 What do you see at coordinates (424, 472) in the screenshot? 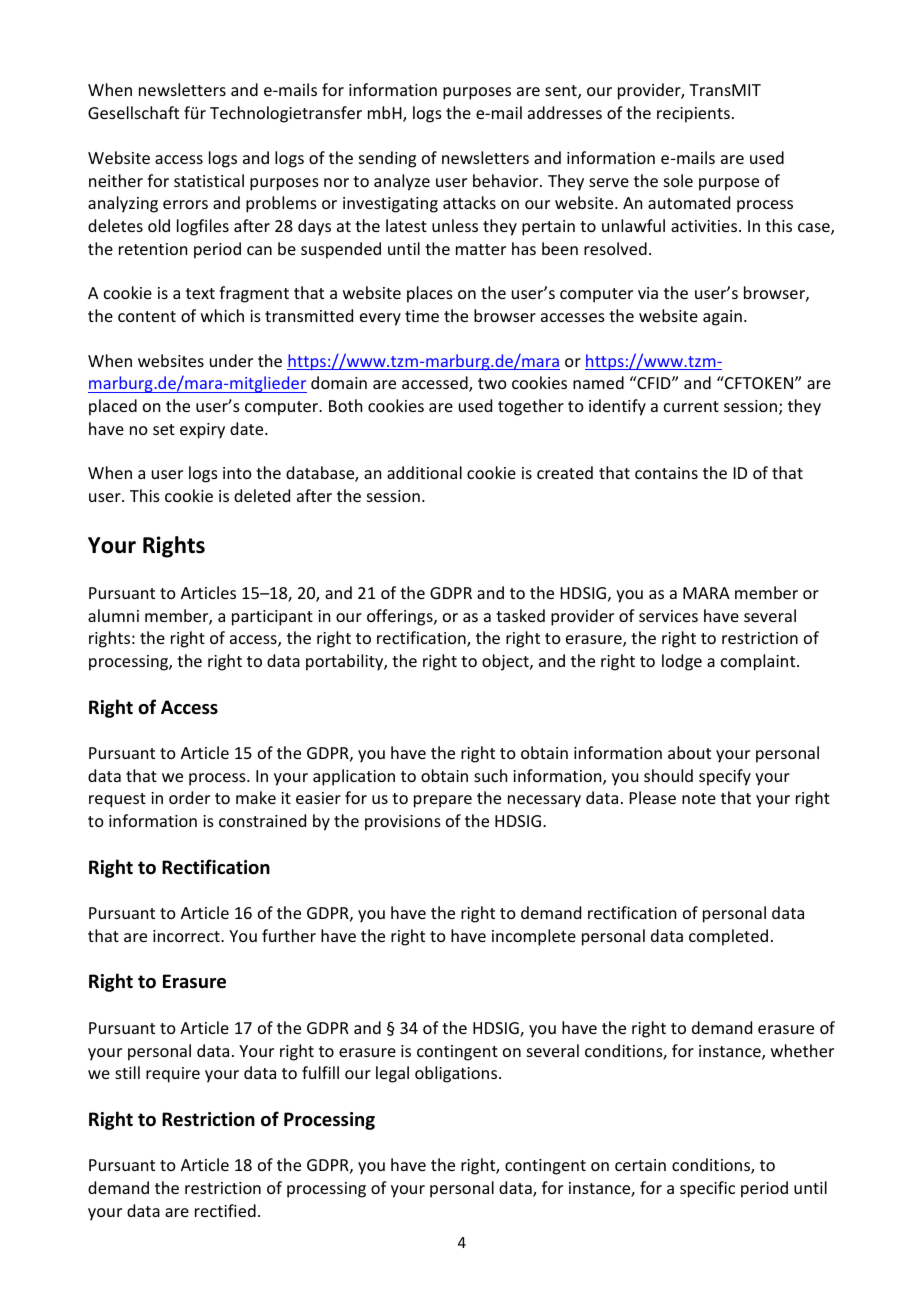
I see `additional` at bounding box center [424, 472].
